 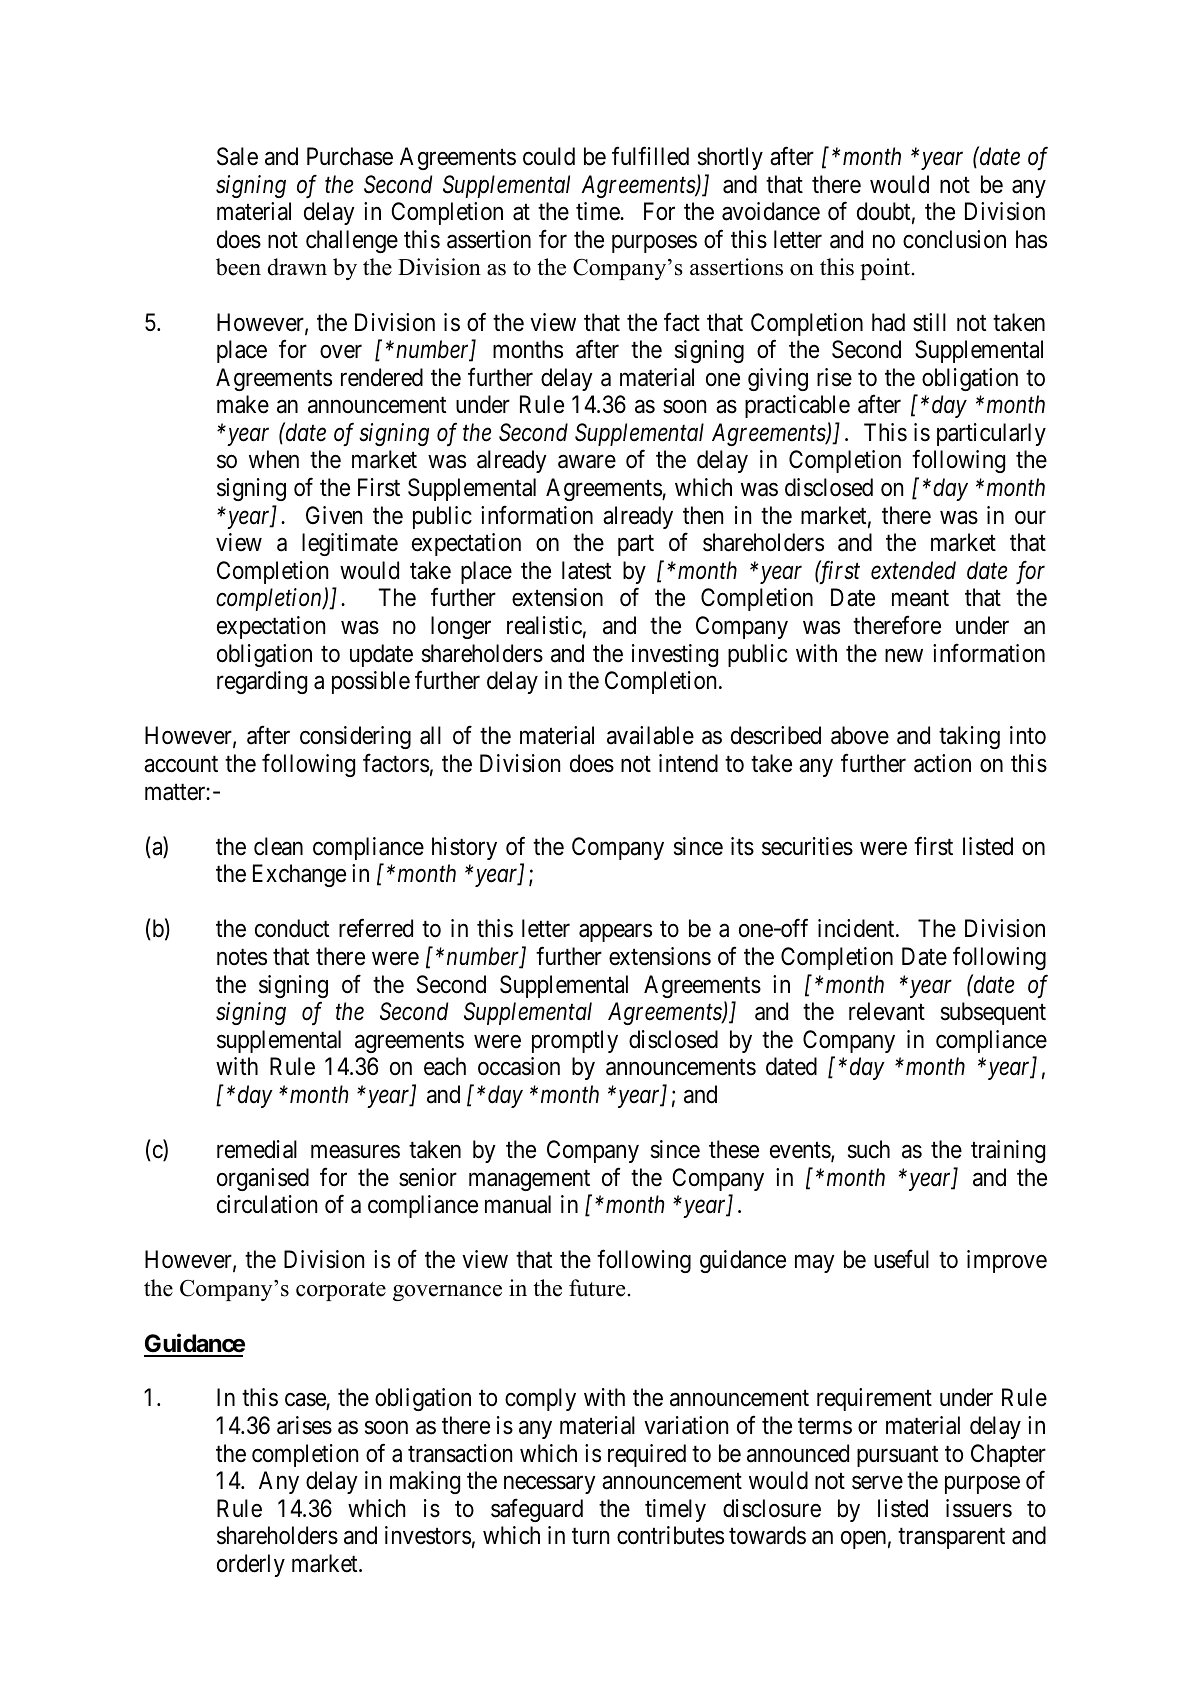 I want to click on Sale, so click(x=237, y=156).
